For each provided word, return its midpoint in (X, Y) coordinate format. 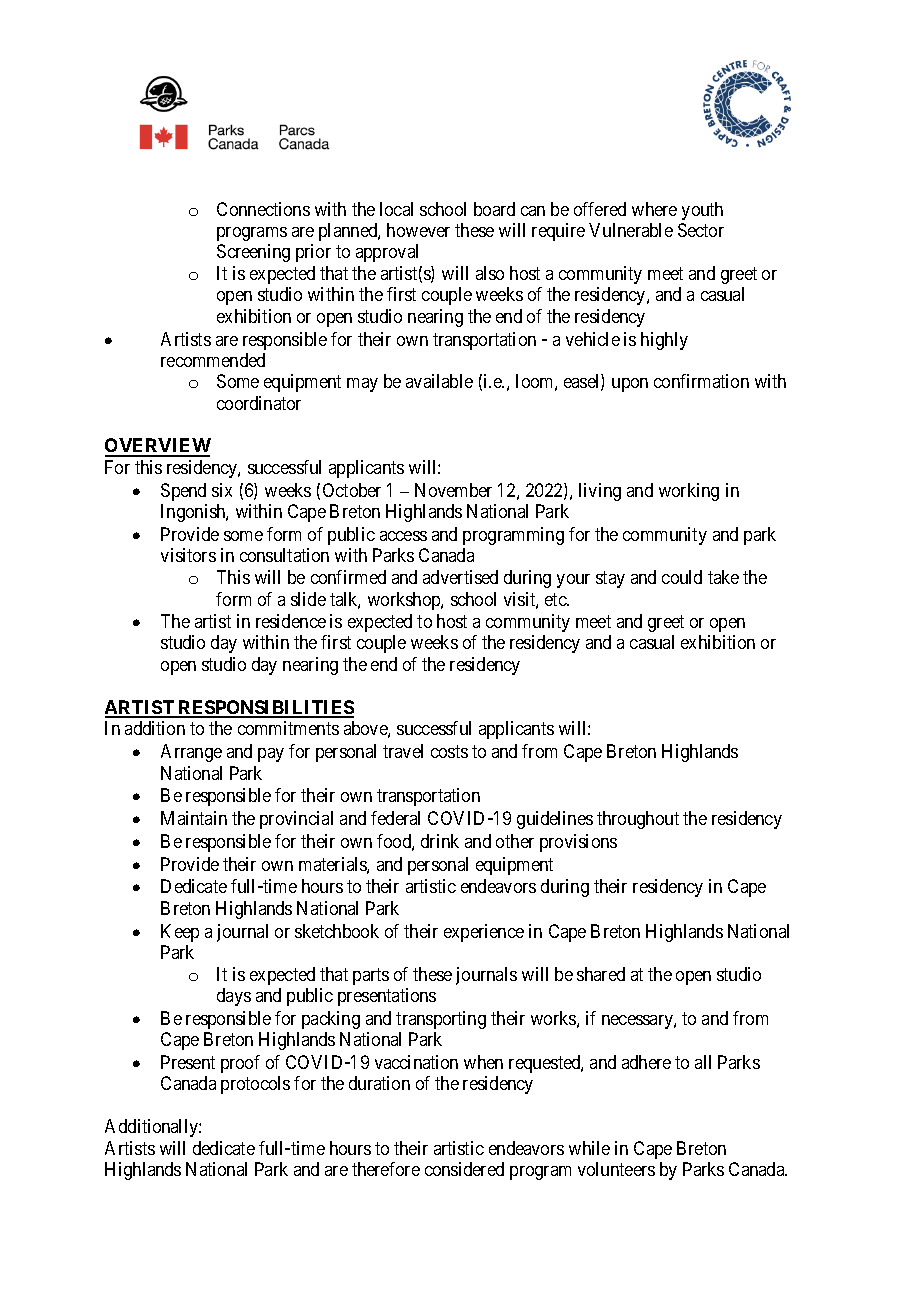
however (418, 230)
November (453, 490)
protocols (255, 1085)
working (689, 492)
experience (484, 933)
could (682, 577)
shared (601, 974)
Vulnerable (631, 230)
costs (449, 751)
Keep (180, 933)
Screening (253, 253)
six (222, 490)
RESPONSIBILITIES (265, 708)
